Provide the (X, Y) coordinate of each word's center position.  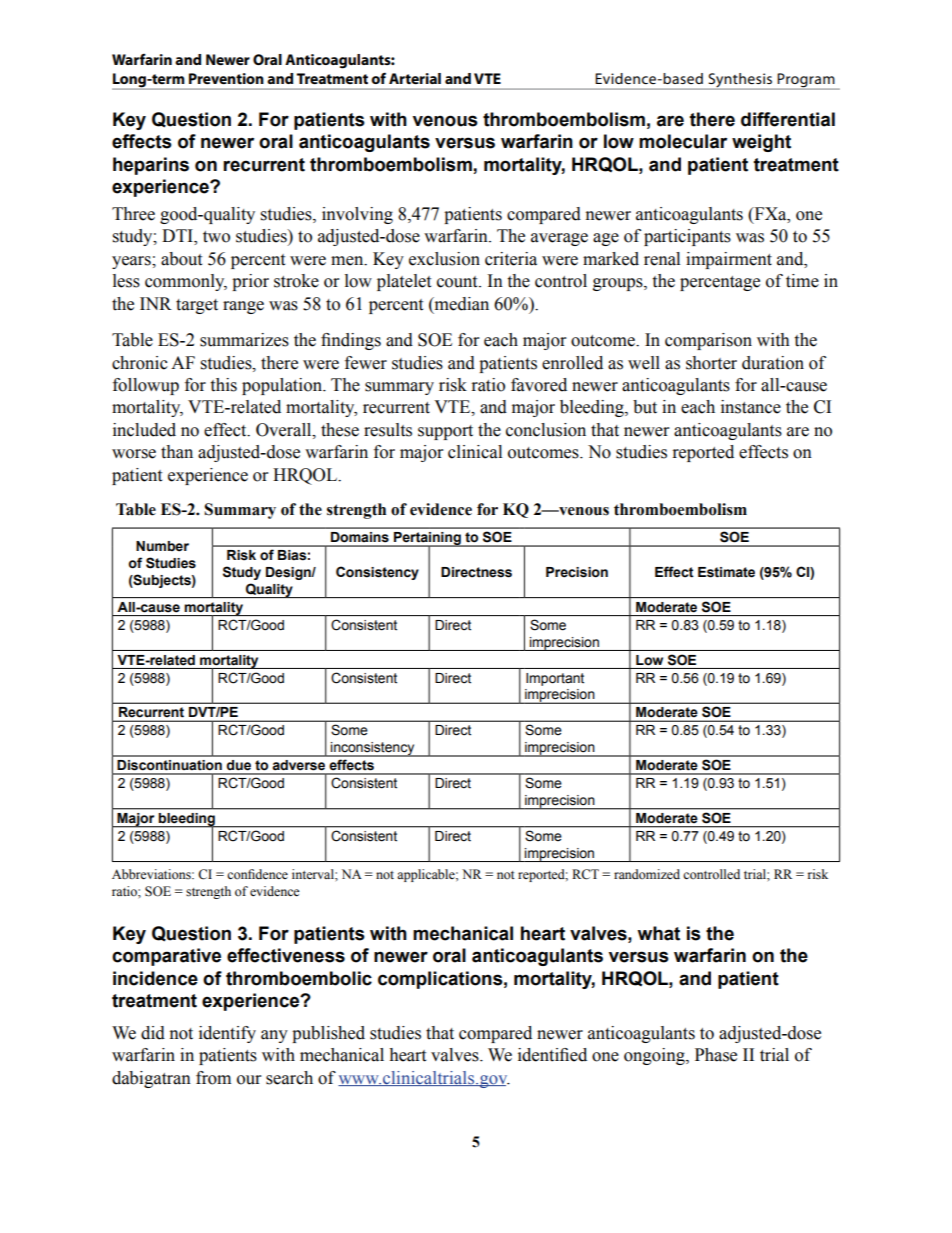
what (658, 933)
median (460, 304)
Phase (716, 1055)
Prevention (226, 78)
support (445, 432)
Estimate (726, 572)
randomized (647, 874)
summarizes (244, 340)
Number (162, 546)
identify (227, 1034)
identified (552, 1055)
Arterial (415, 78)
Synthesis (740, 81)
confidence (257, 874)
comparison (708, 341)
